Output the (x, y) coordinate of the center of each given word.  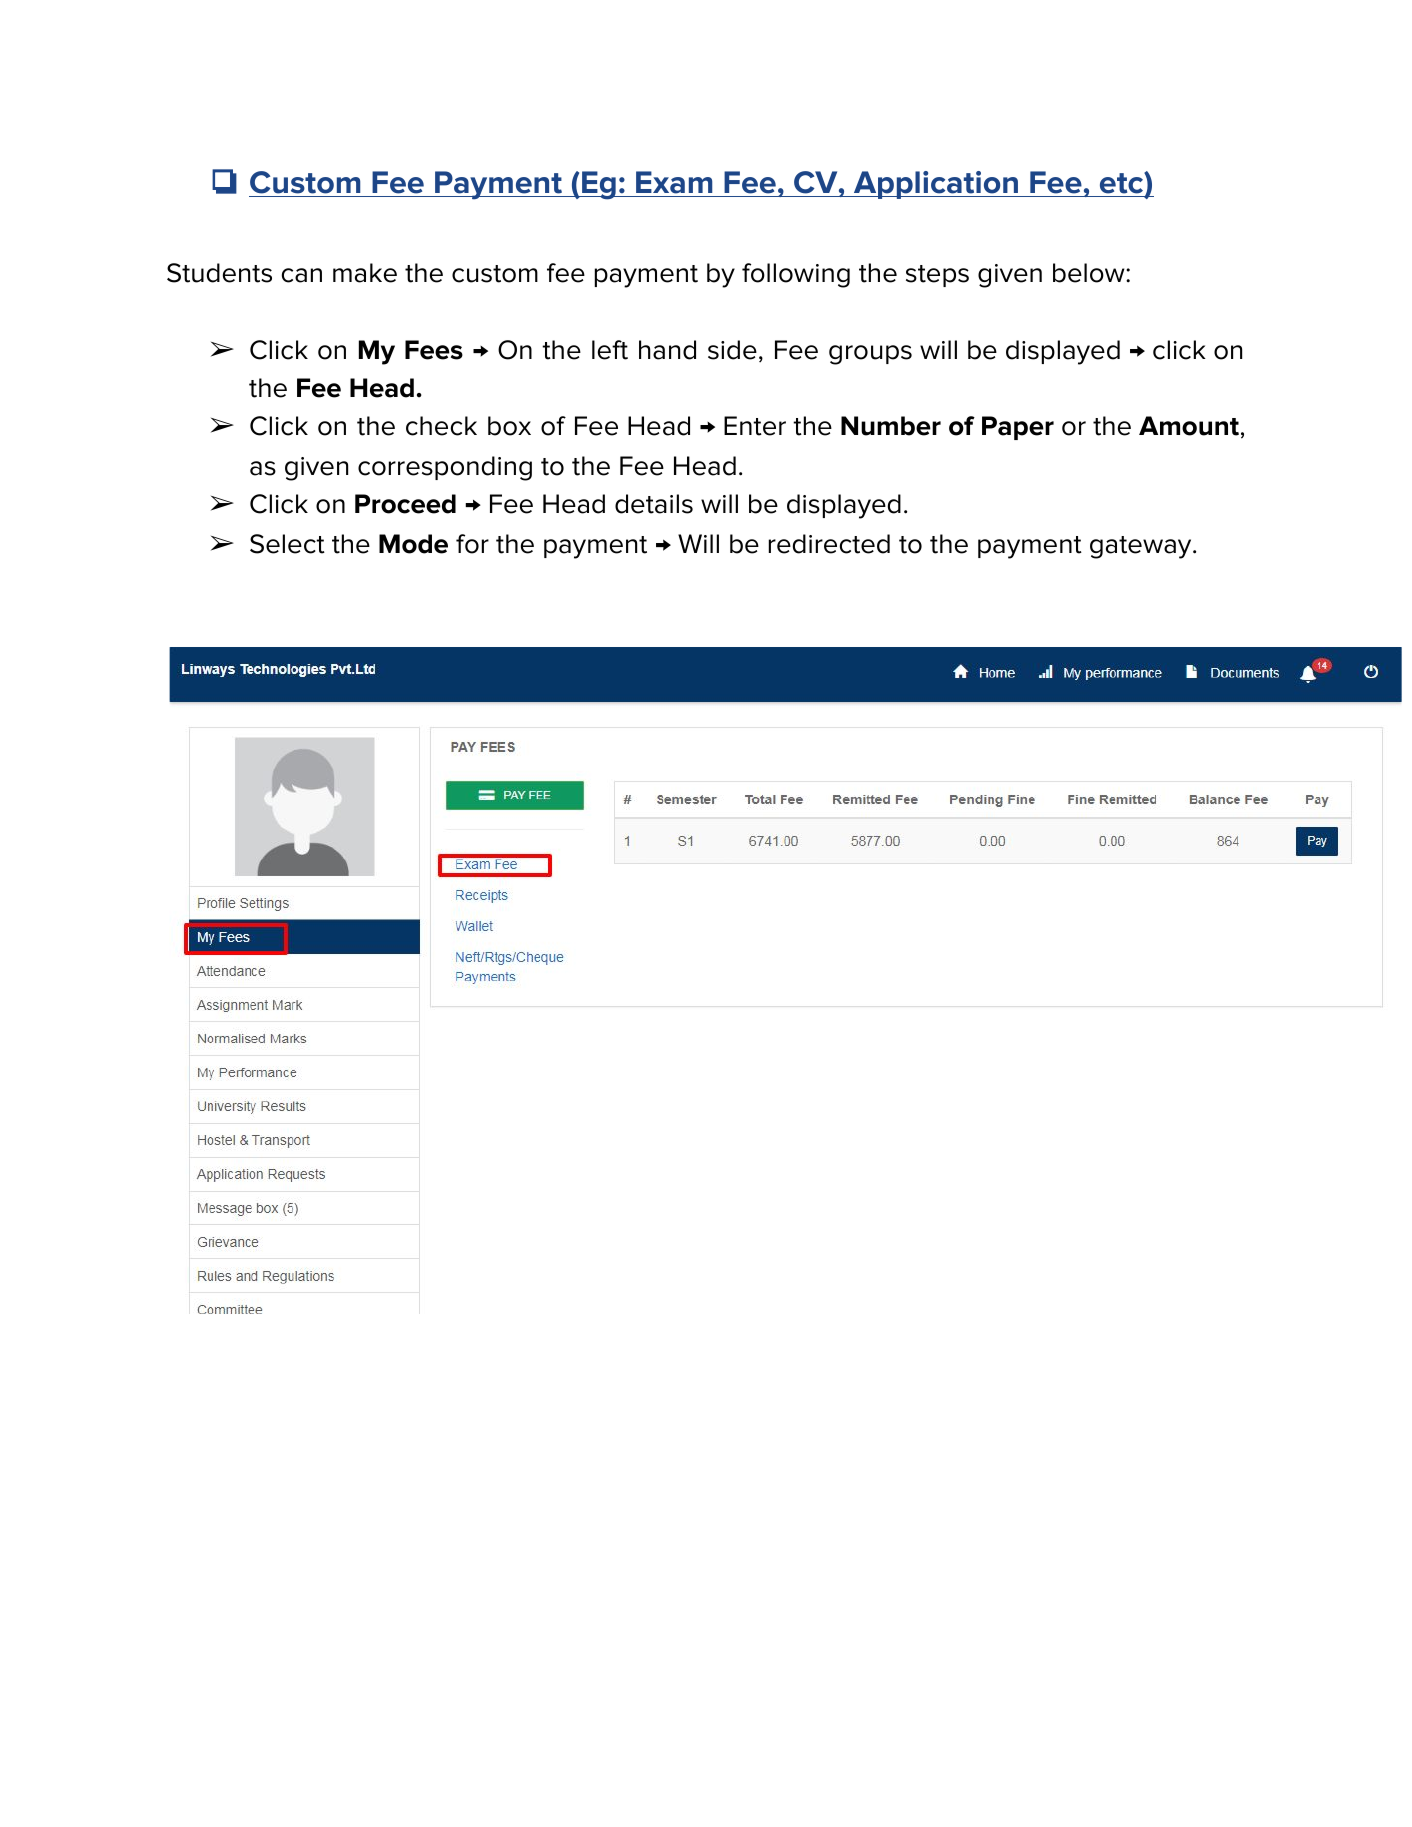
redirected (829, 544)
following (796, 275)
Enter (755, 426)
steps (937, 276)
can (302, 275)
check (441, 426)
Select (287, 544)
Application (935, 185)
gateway (1142, 547)
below (1090, 273)
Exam (674, 184)
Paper (1018, 428)
